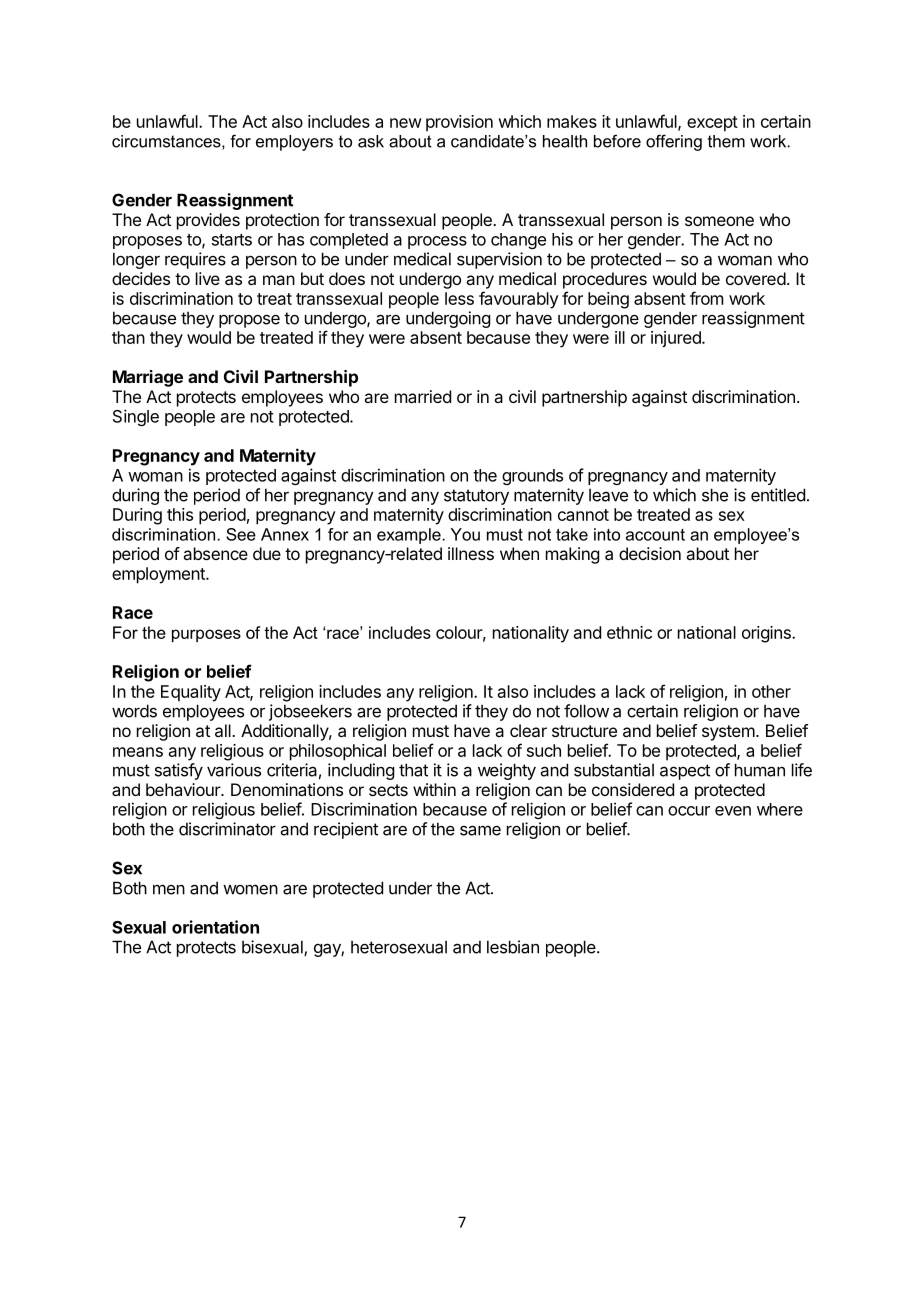 This screenshot has height=1308, width=924. I want to click on various, so click(234, 770).
